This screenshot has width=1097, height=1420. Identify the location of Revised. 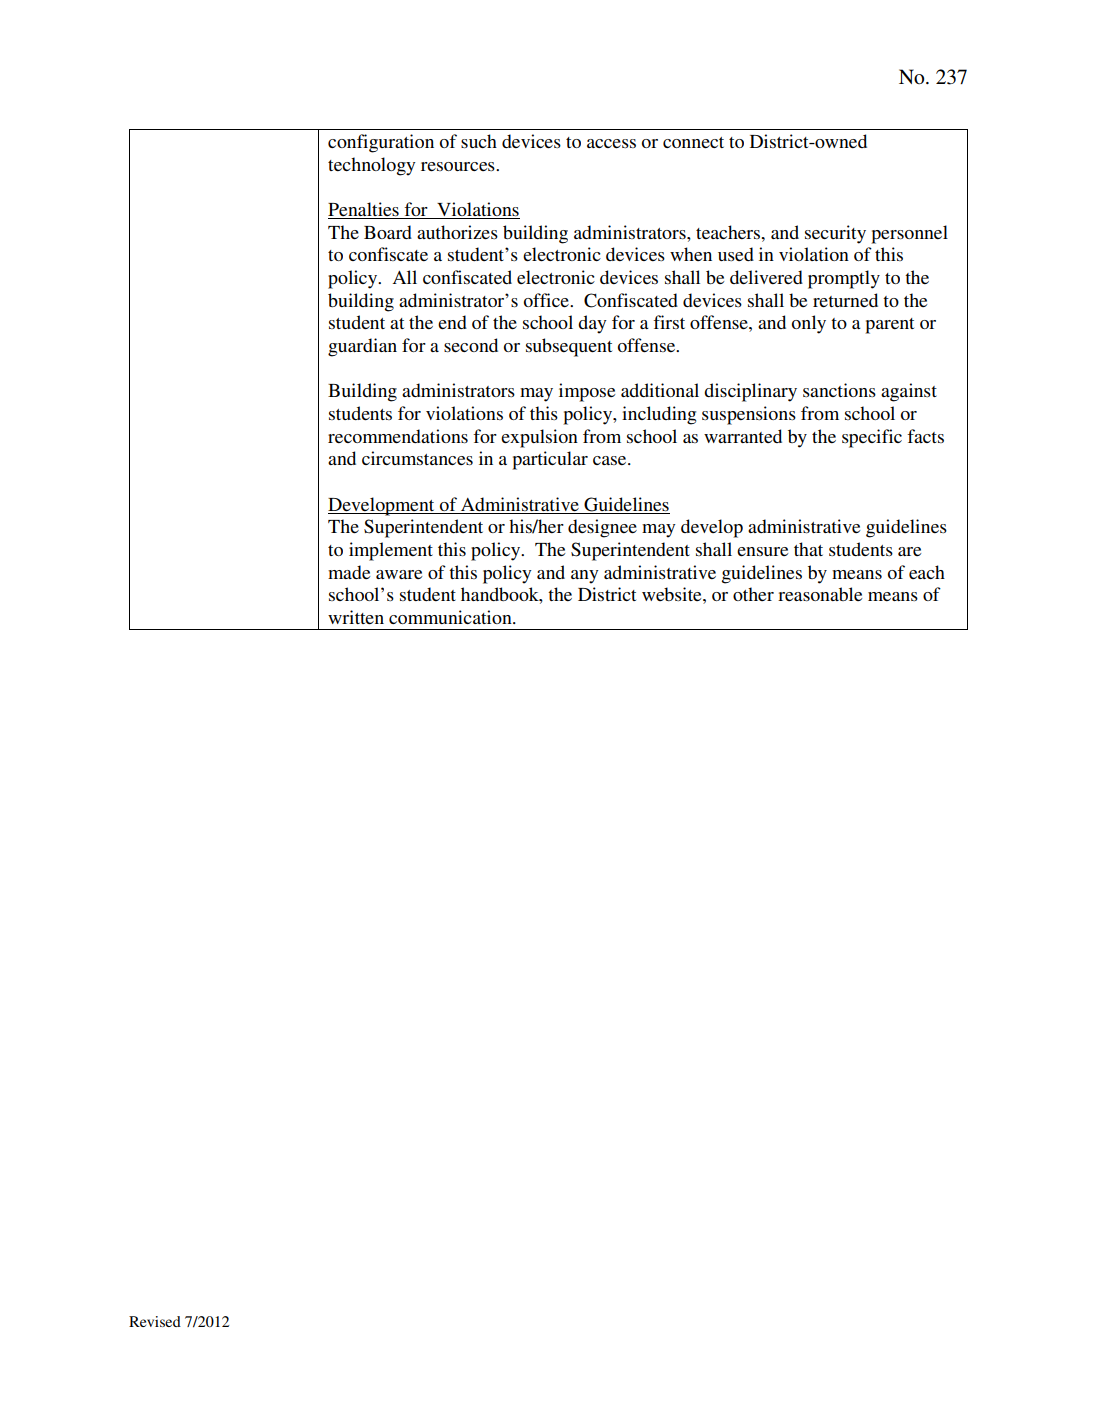
(155, 1321).
